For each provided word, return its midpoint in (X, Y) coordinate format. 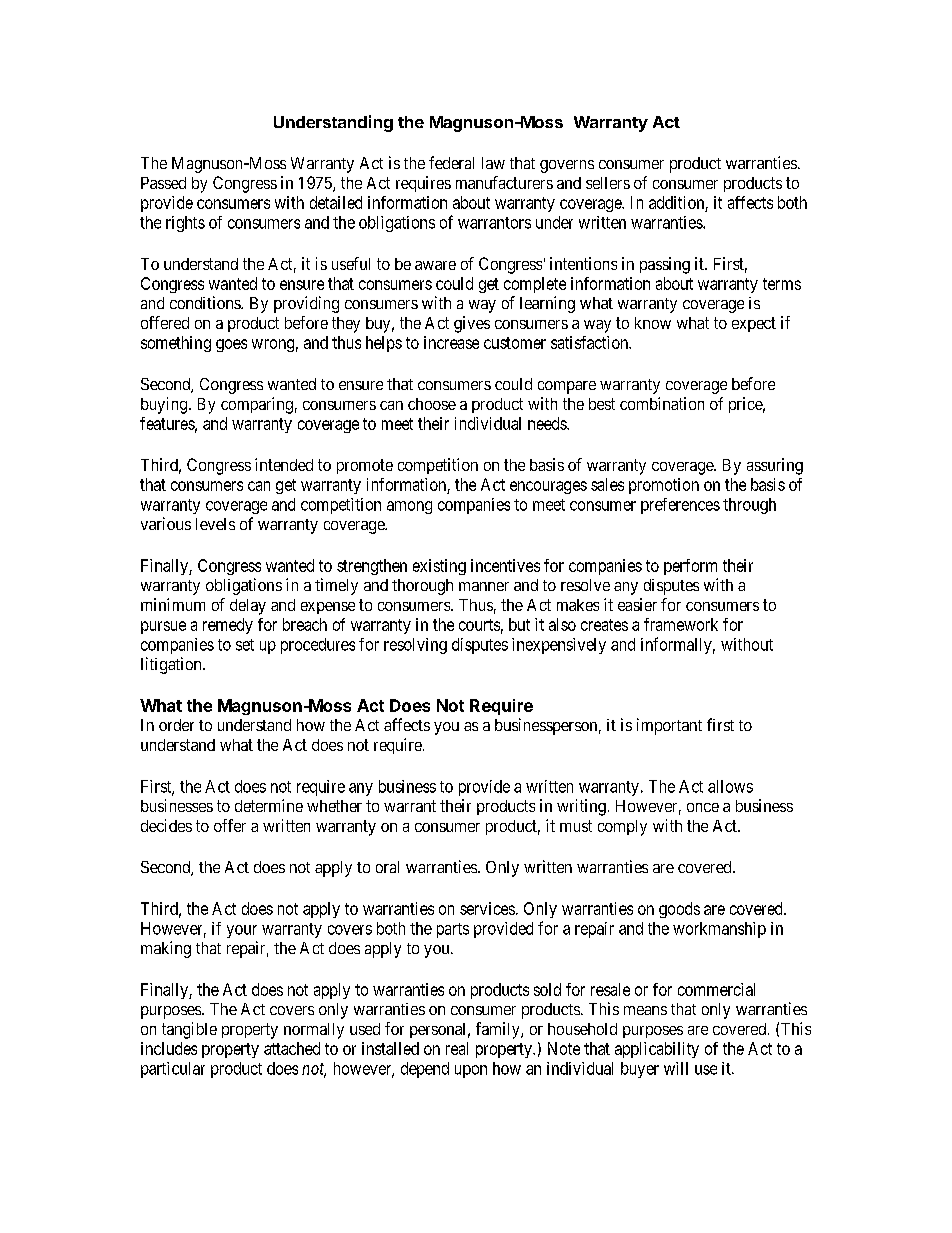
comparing (257, 405)
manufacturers (504, 182)
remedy (228, 626)
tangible (189, 1030)
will (676, 1068)
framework (681, 624)
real (457, 1048)
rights (185, 224)
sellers (608, 183)
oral (387, 867)
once (703, 807)
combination (662, 403)
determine (269, 805)
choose (432, 404)
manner (484, 586)
